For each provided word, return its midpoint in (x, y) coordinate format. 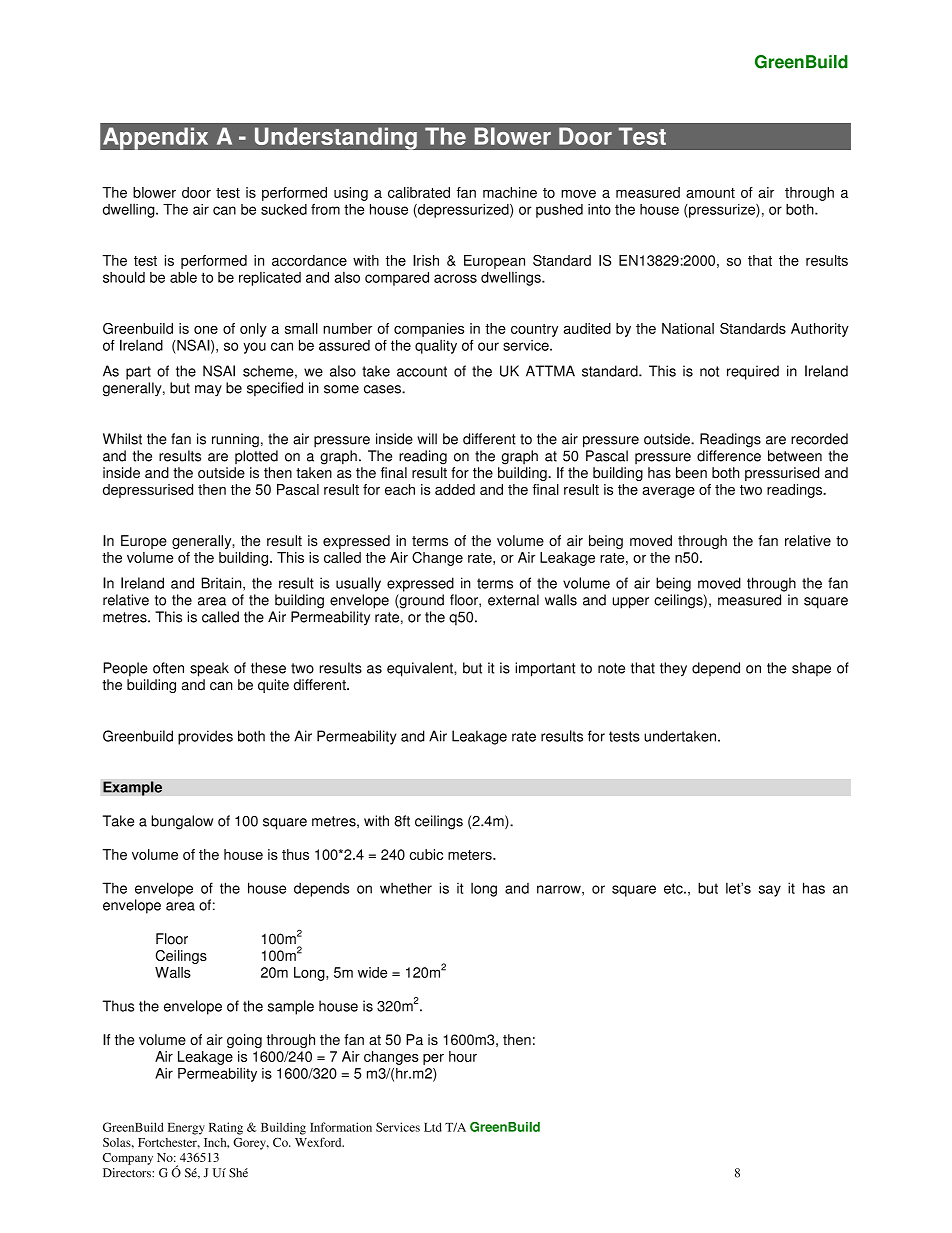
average (668, 492)
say (769, 891)
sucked (284, 209)
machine (510, 192)
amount (710, 193)
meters (471, 855)
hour (463, 1056)
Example (132, 788)
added (455, 489)
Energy (186, 1129)
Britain (223, 584)
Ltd (433, 1127)
